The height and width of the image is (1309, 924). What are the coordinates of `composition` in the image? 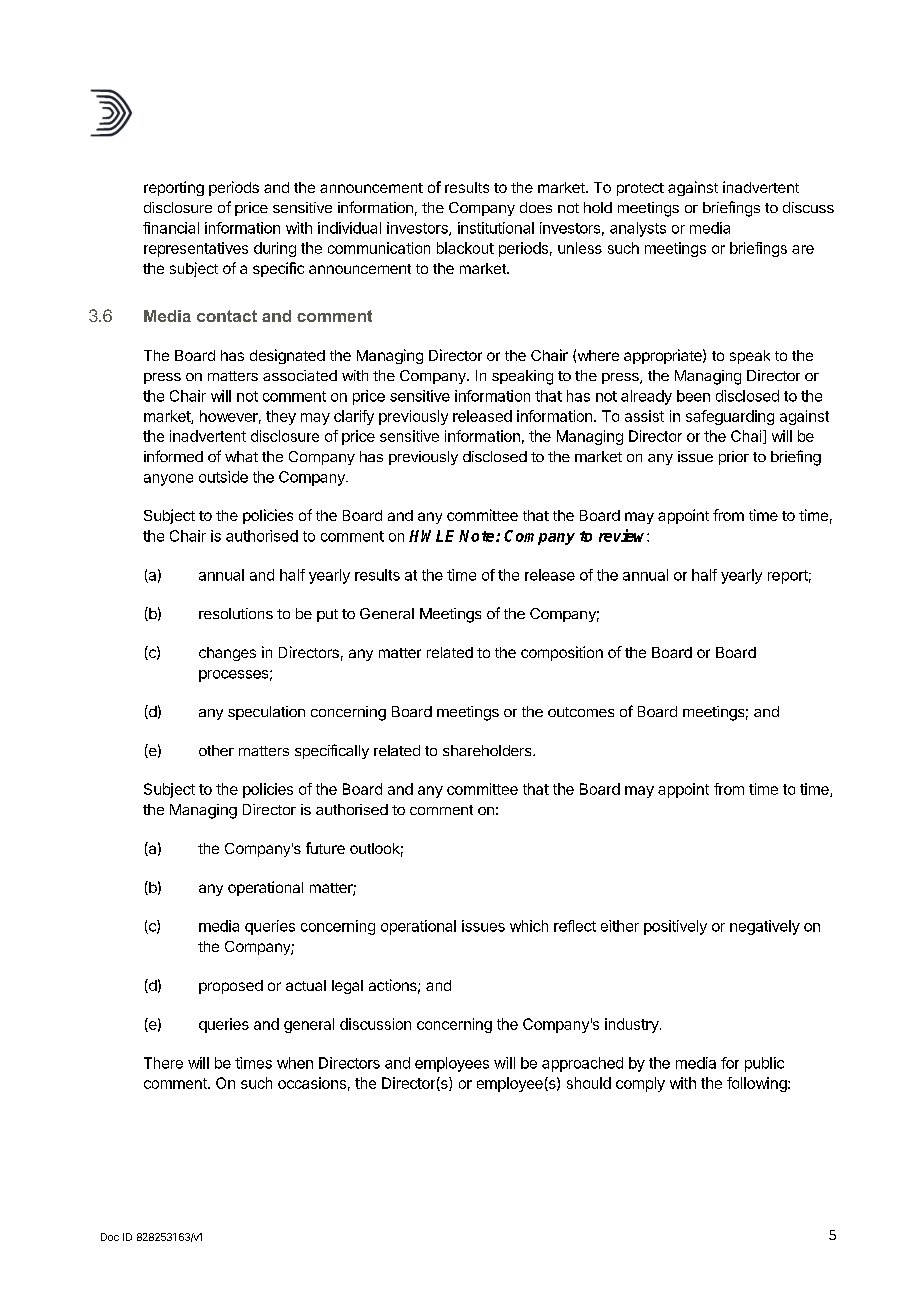 It's located at (562, 653).
